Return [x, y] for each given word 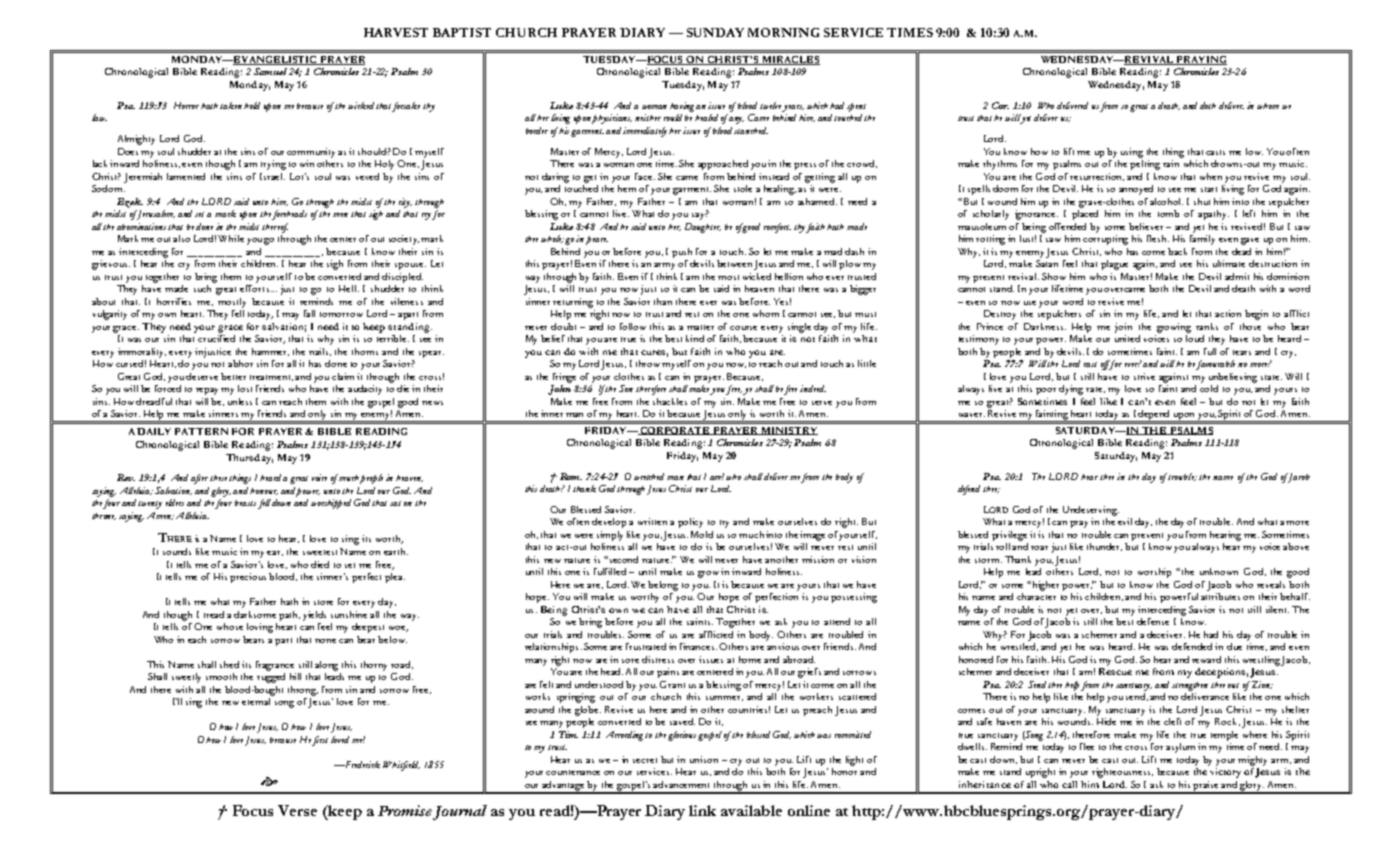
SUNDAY [715, 32]
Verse [297, 810]
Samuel [270, 71]
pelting [1145, 163]
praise [1206, 787]
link [702, 810]
